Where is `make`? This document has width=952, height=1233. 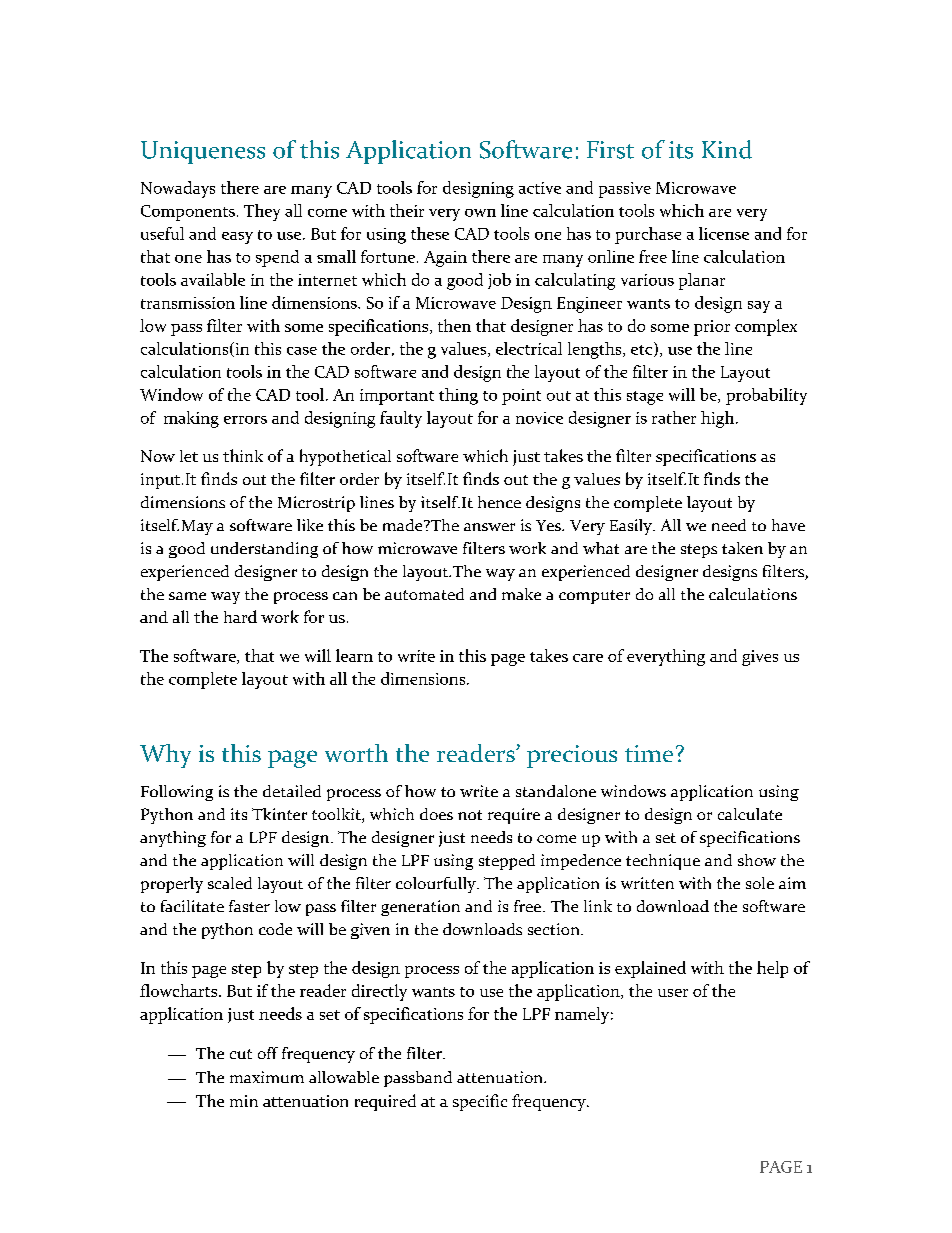
make is located at coordinates (521, 594).
